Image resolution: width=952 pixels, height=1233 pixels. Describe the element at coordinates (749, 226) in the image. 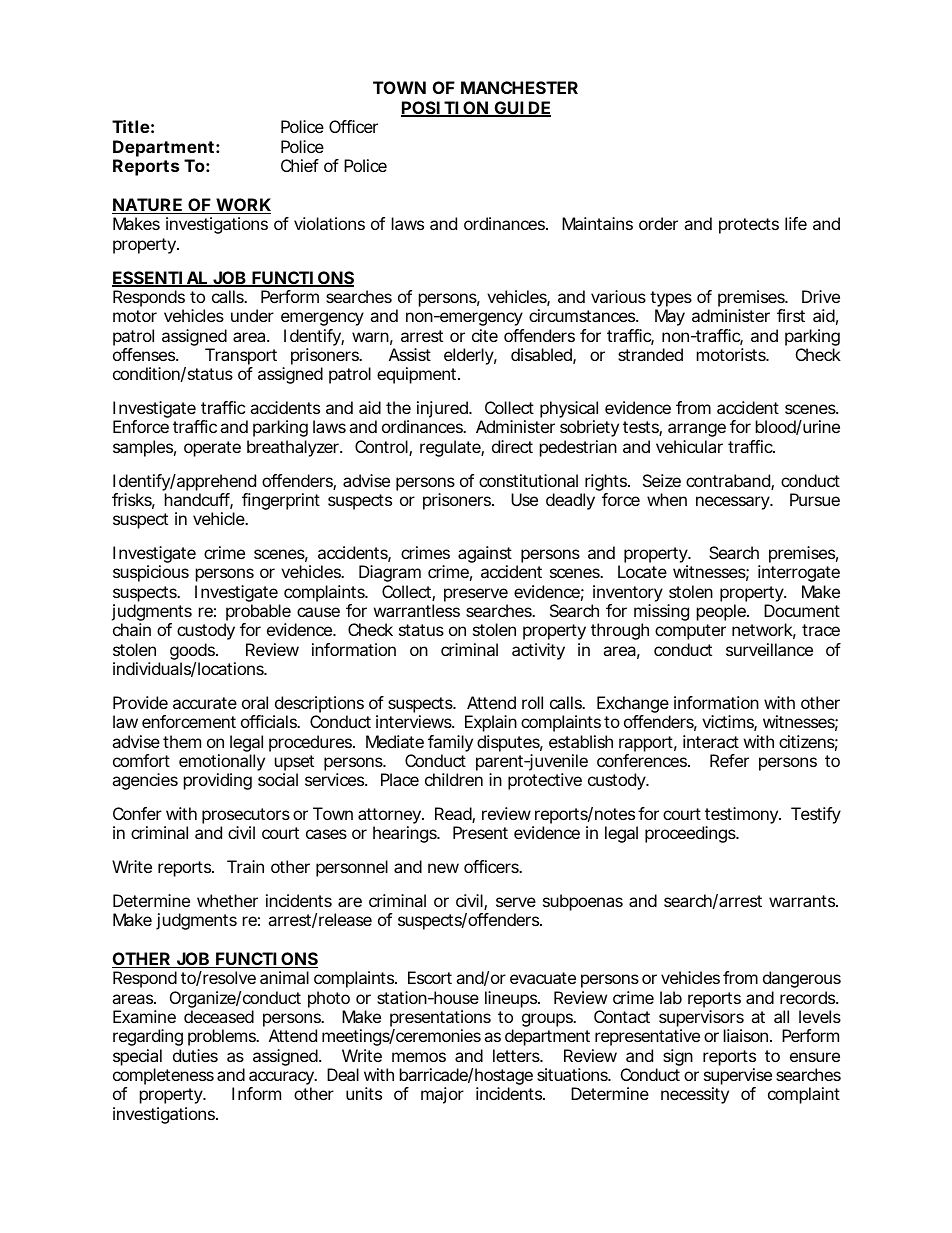

I see `protects` at that location.
